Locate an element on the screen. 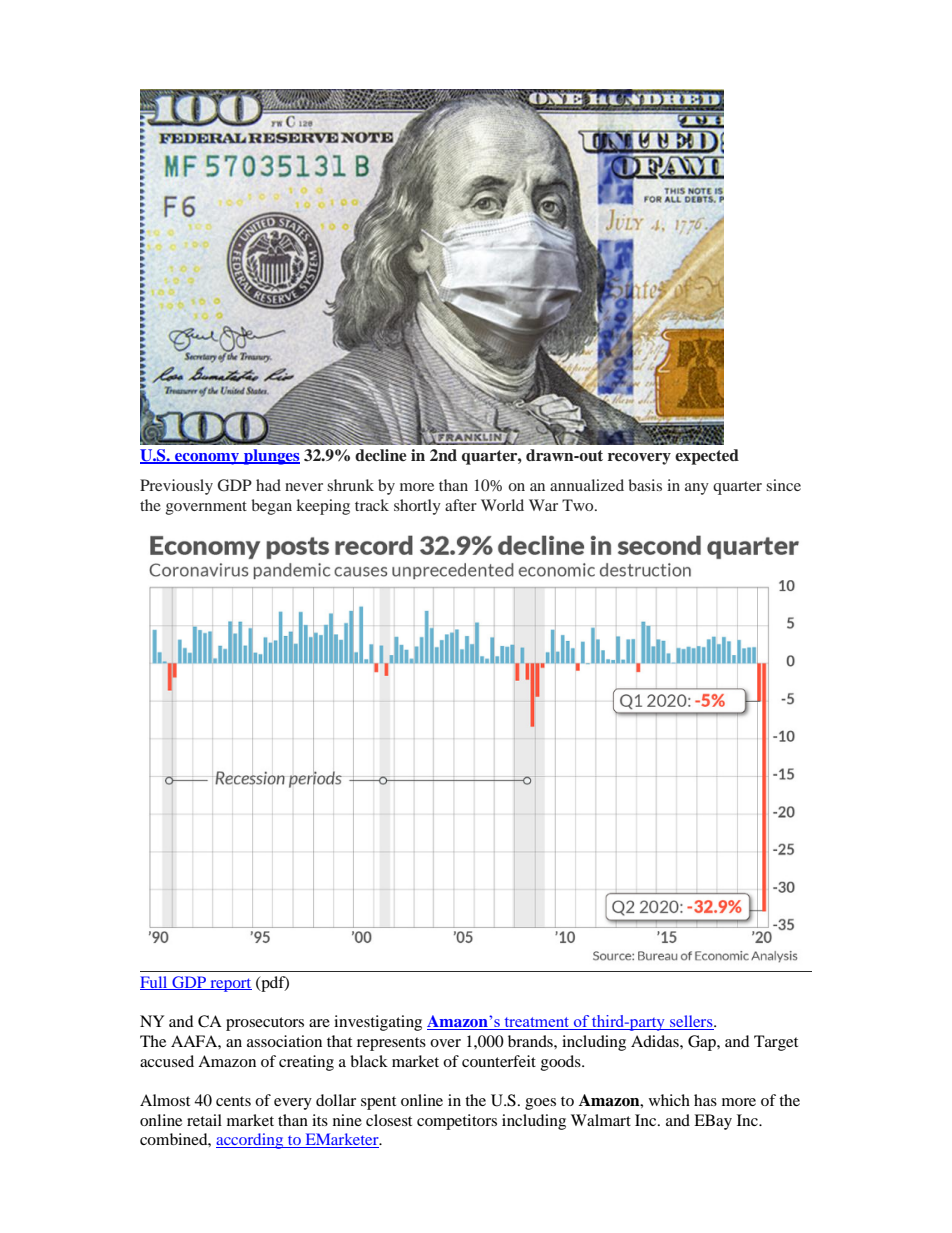  report is located at coordinates (230, 985).
